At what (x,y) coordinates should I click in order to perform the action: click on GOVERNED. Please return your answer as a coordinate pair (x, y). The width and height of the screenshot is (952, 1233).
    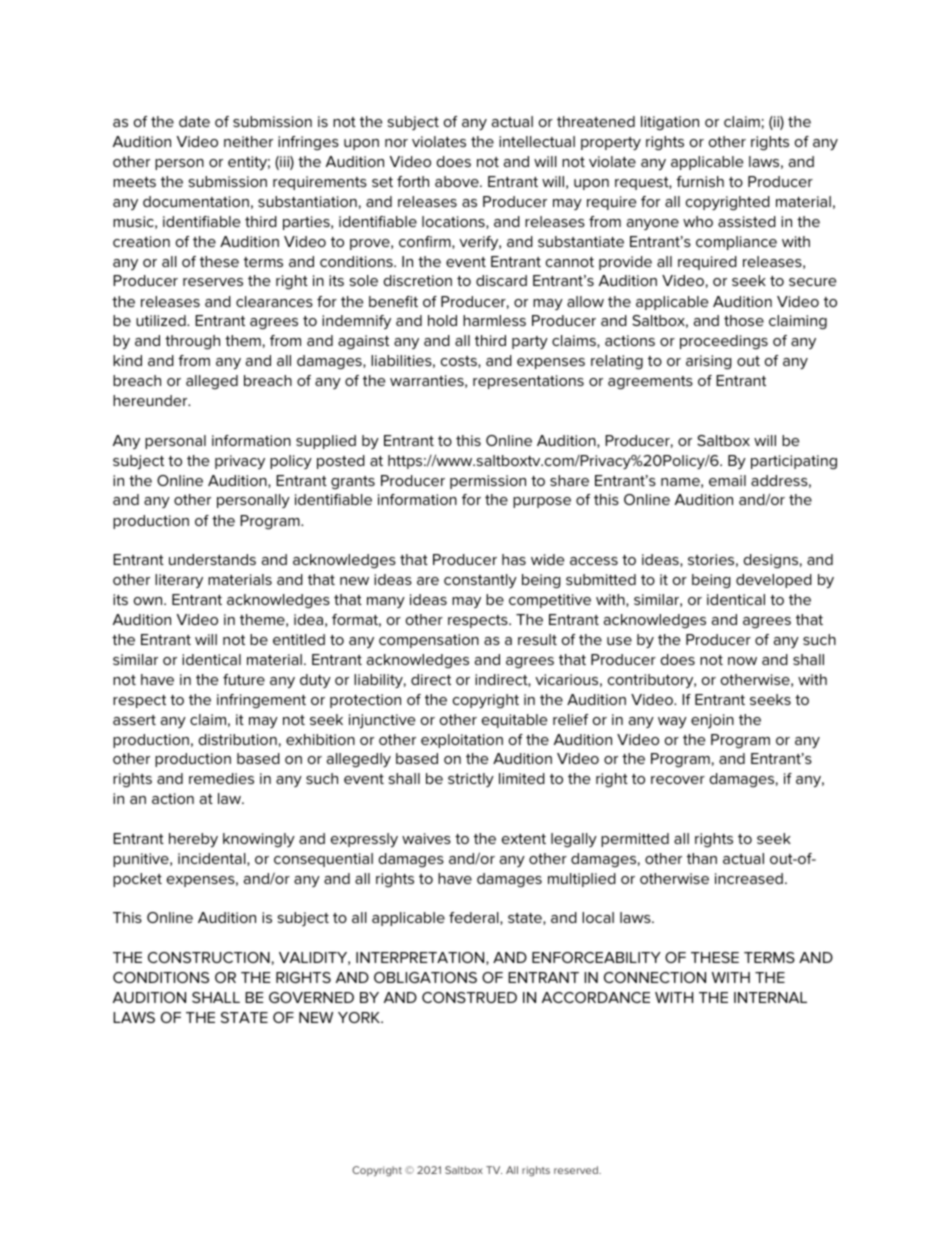
    Looking at the image, I should click on (311, 997).
